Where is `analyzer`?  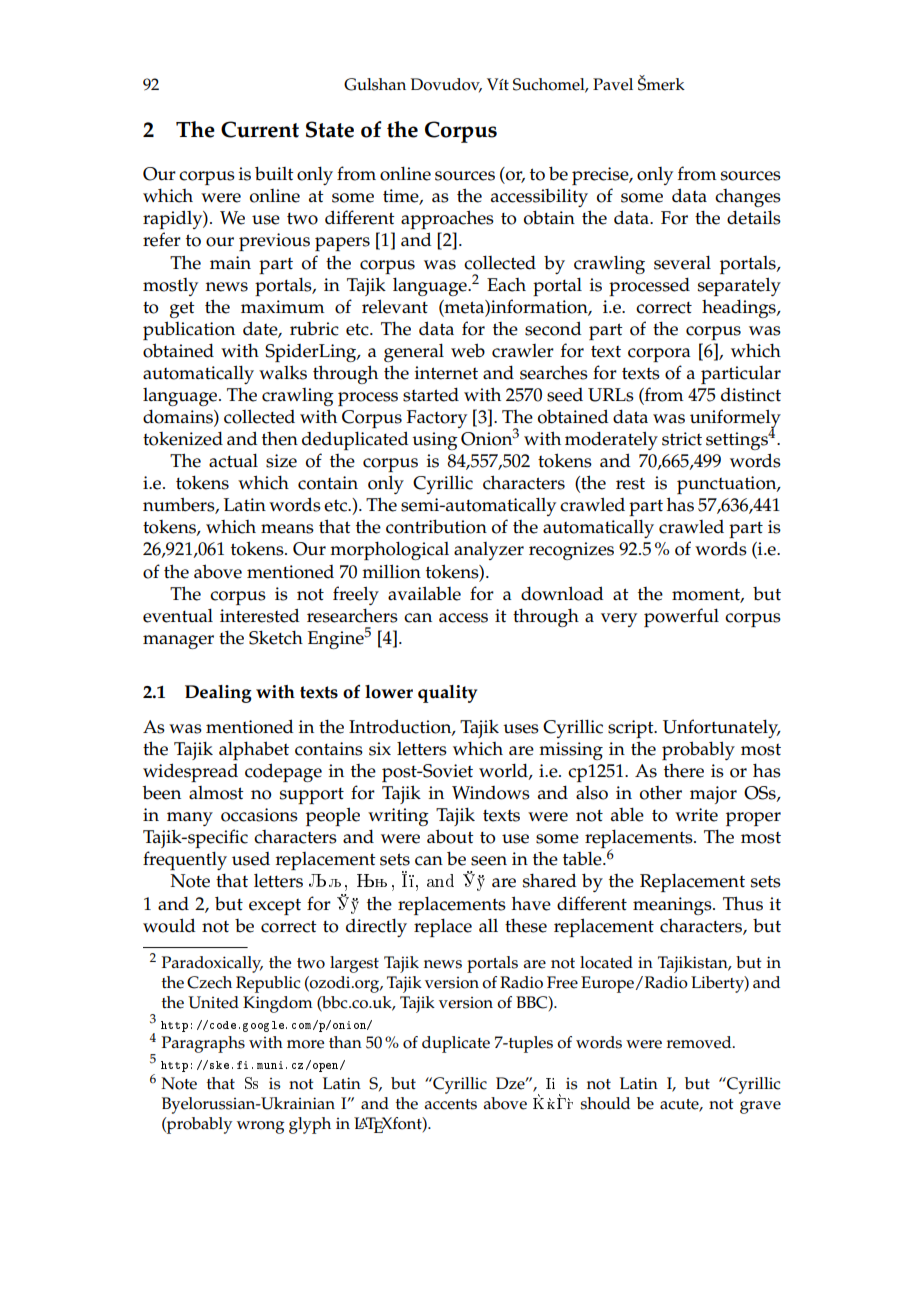
analyzer is located at coordinates (489, 551).
